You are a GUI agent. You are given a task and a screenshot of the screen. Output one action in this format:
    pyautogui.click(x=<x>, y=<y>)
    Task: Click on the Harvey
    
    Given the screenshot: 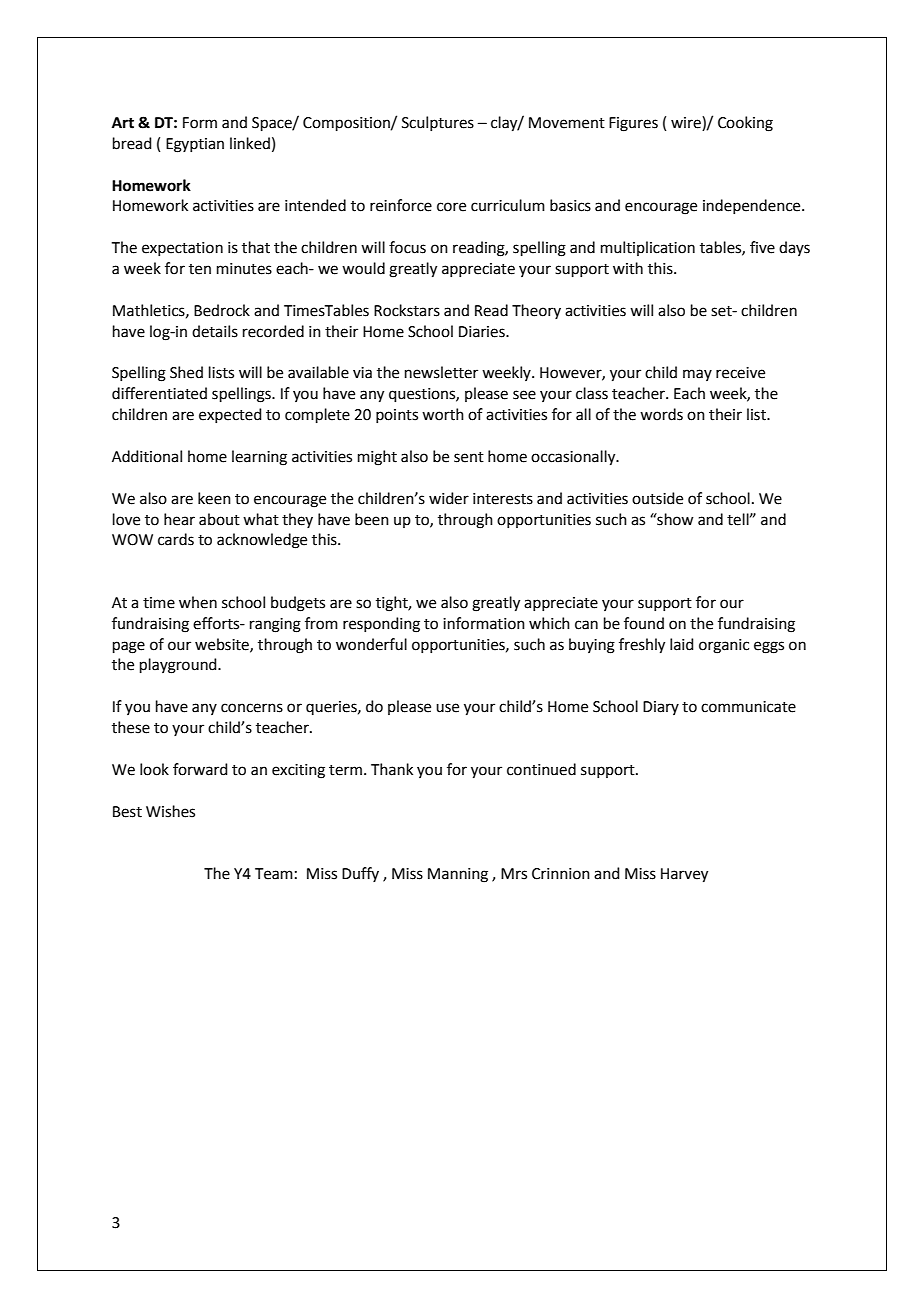 What is the action you would take?
    pyautogui.click(x=684, y=875)
